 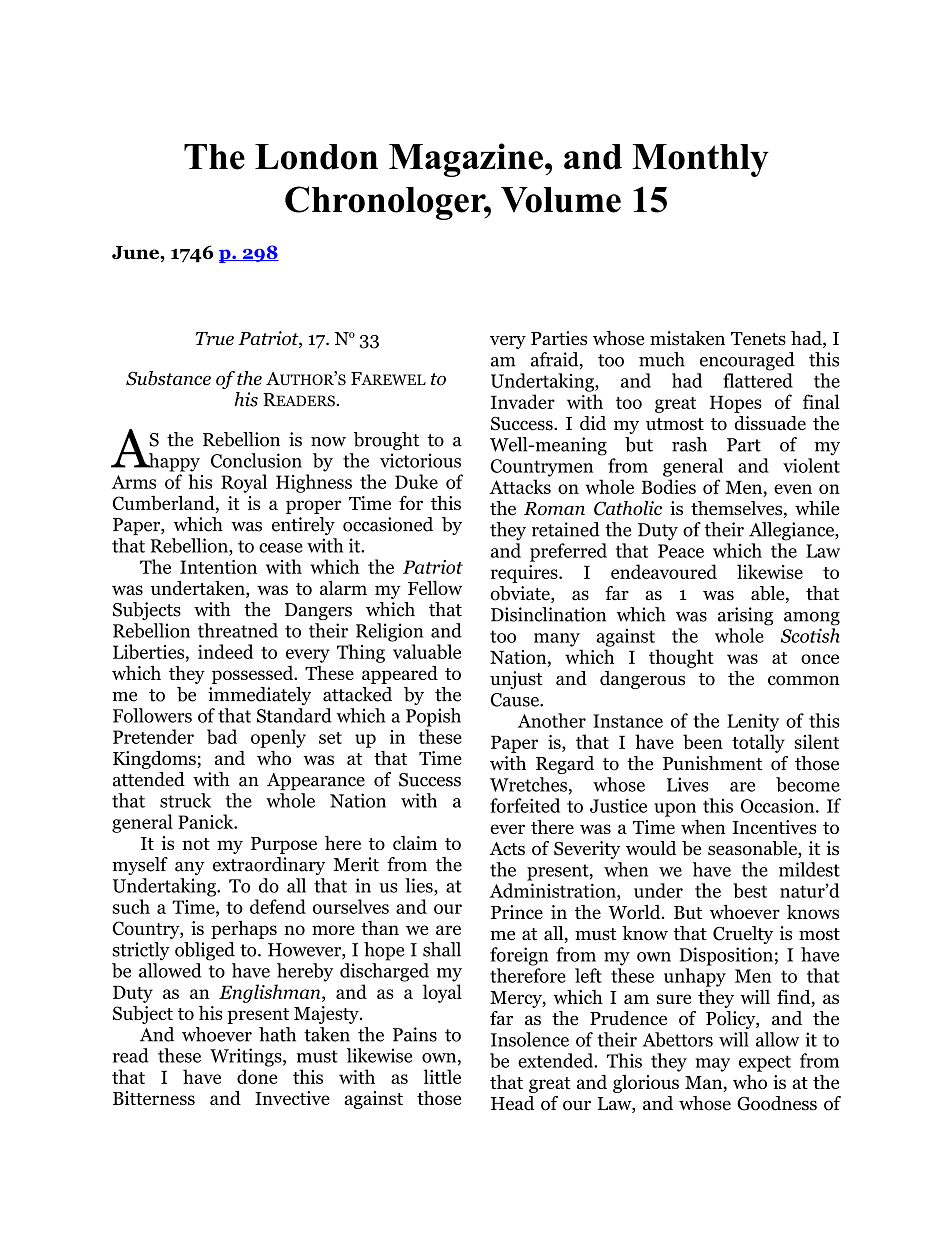 What do you see at coordinates (520, 486) in the screenshot?
I see `Attacks` at bounding box center [520, 486].
